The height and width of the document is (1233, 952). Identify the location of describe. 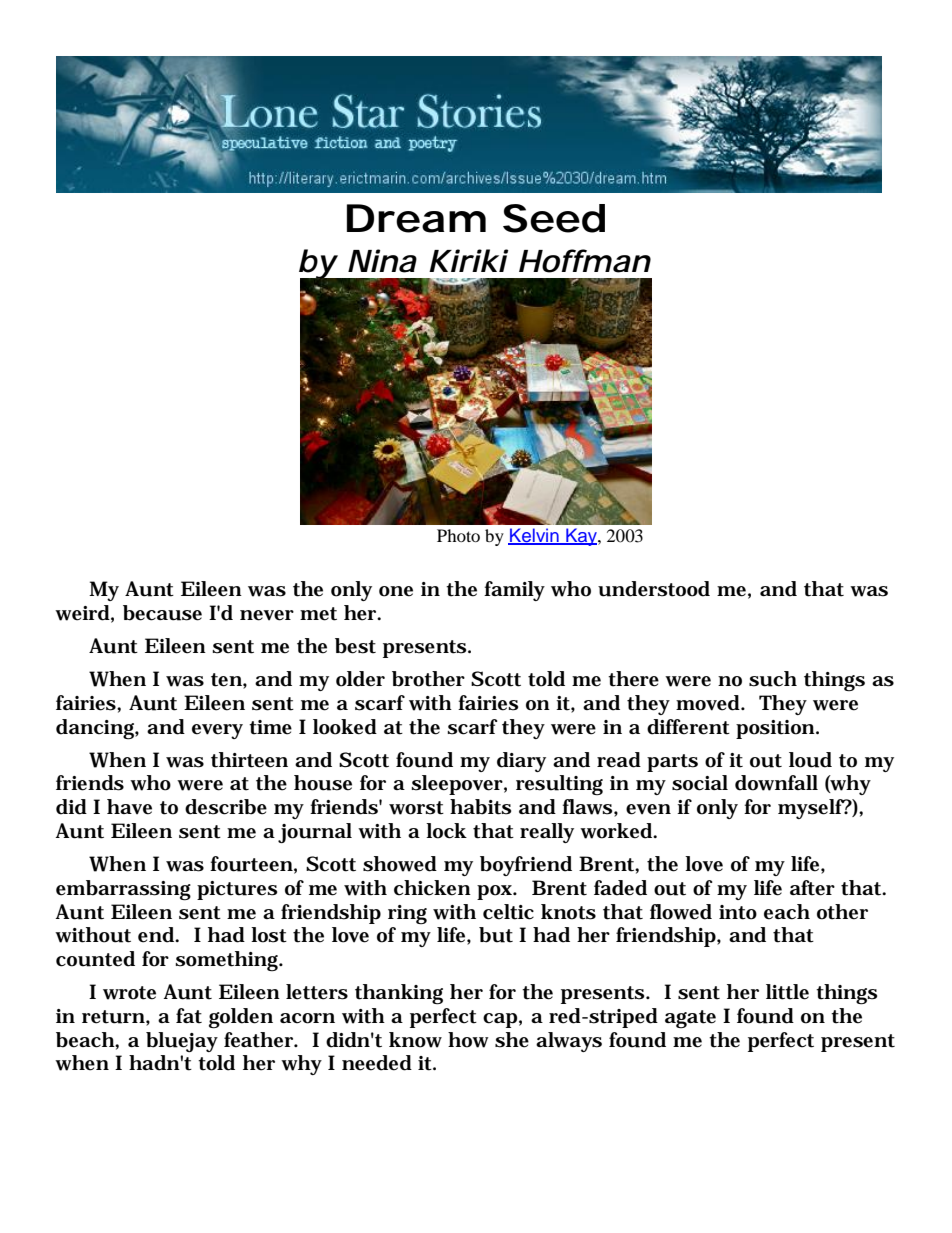
(226, 807).
